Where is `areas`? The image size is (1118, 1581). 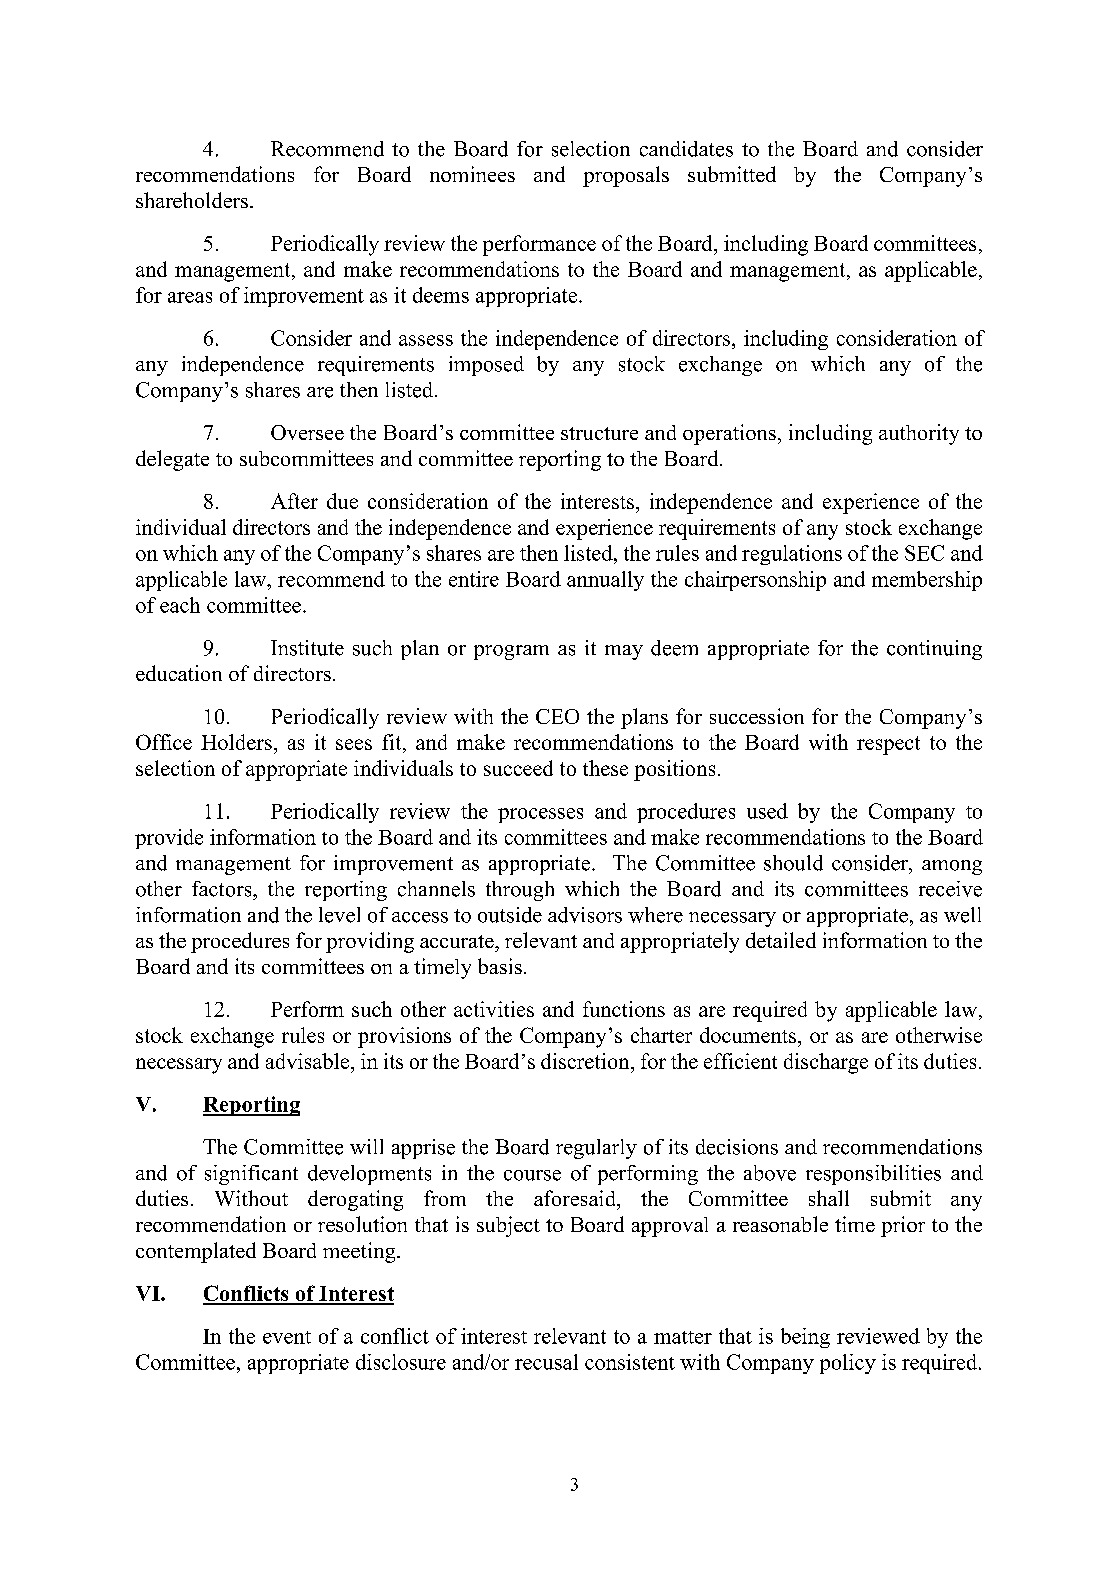 areas is located at coordinates (190, 297).
